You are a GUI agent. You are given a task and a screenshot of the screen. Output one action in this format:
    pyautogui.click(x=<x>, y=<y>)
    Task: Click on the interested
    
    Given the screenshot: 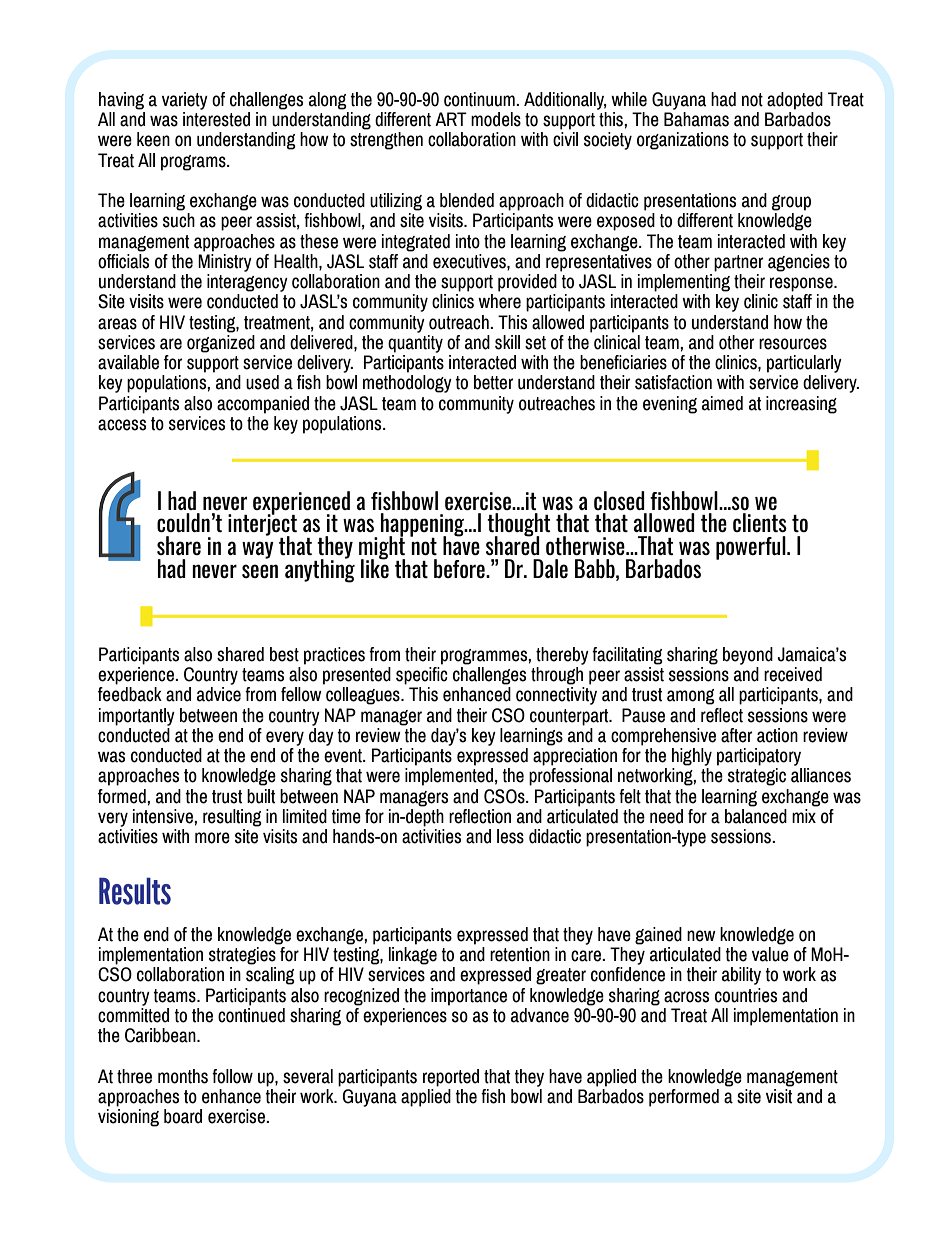 What is the action you would take?
    pyautogui.click(x=216, y=119)
